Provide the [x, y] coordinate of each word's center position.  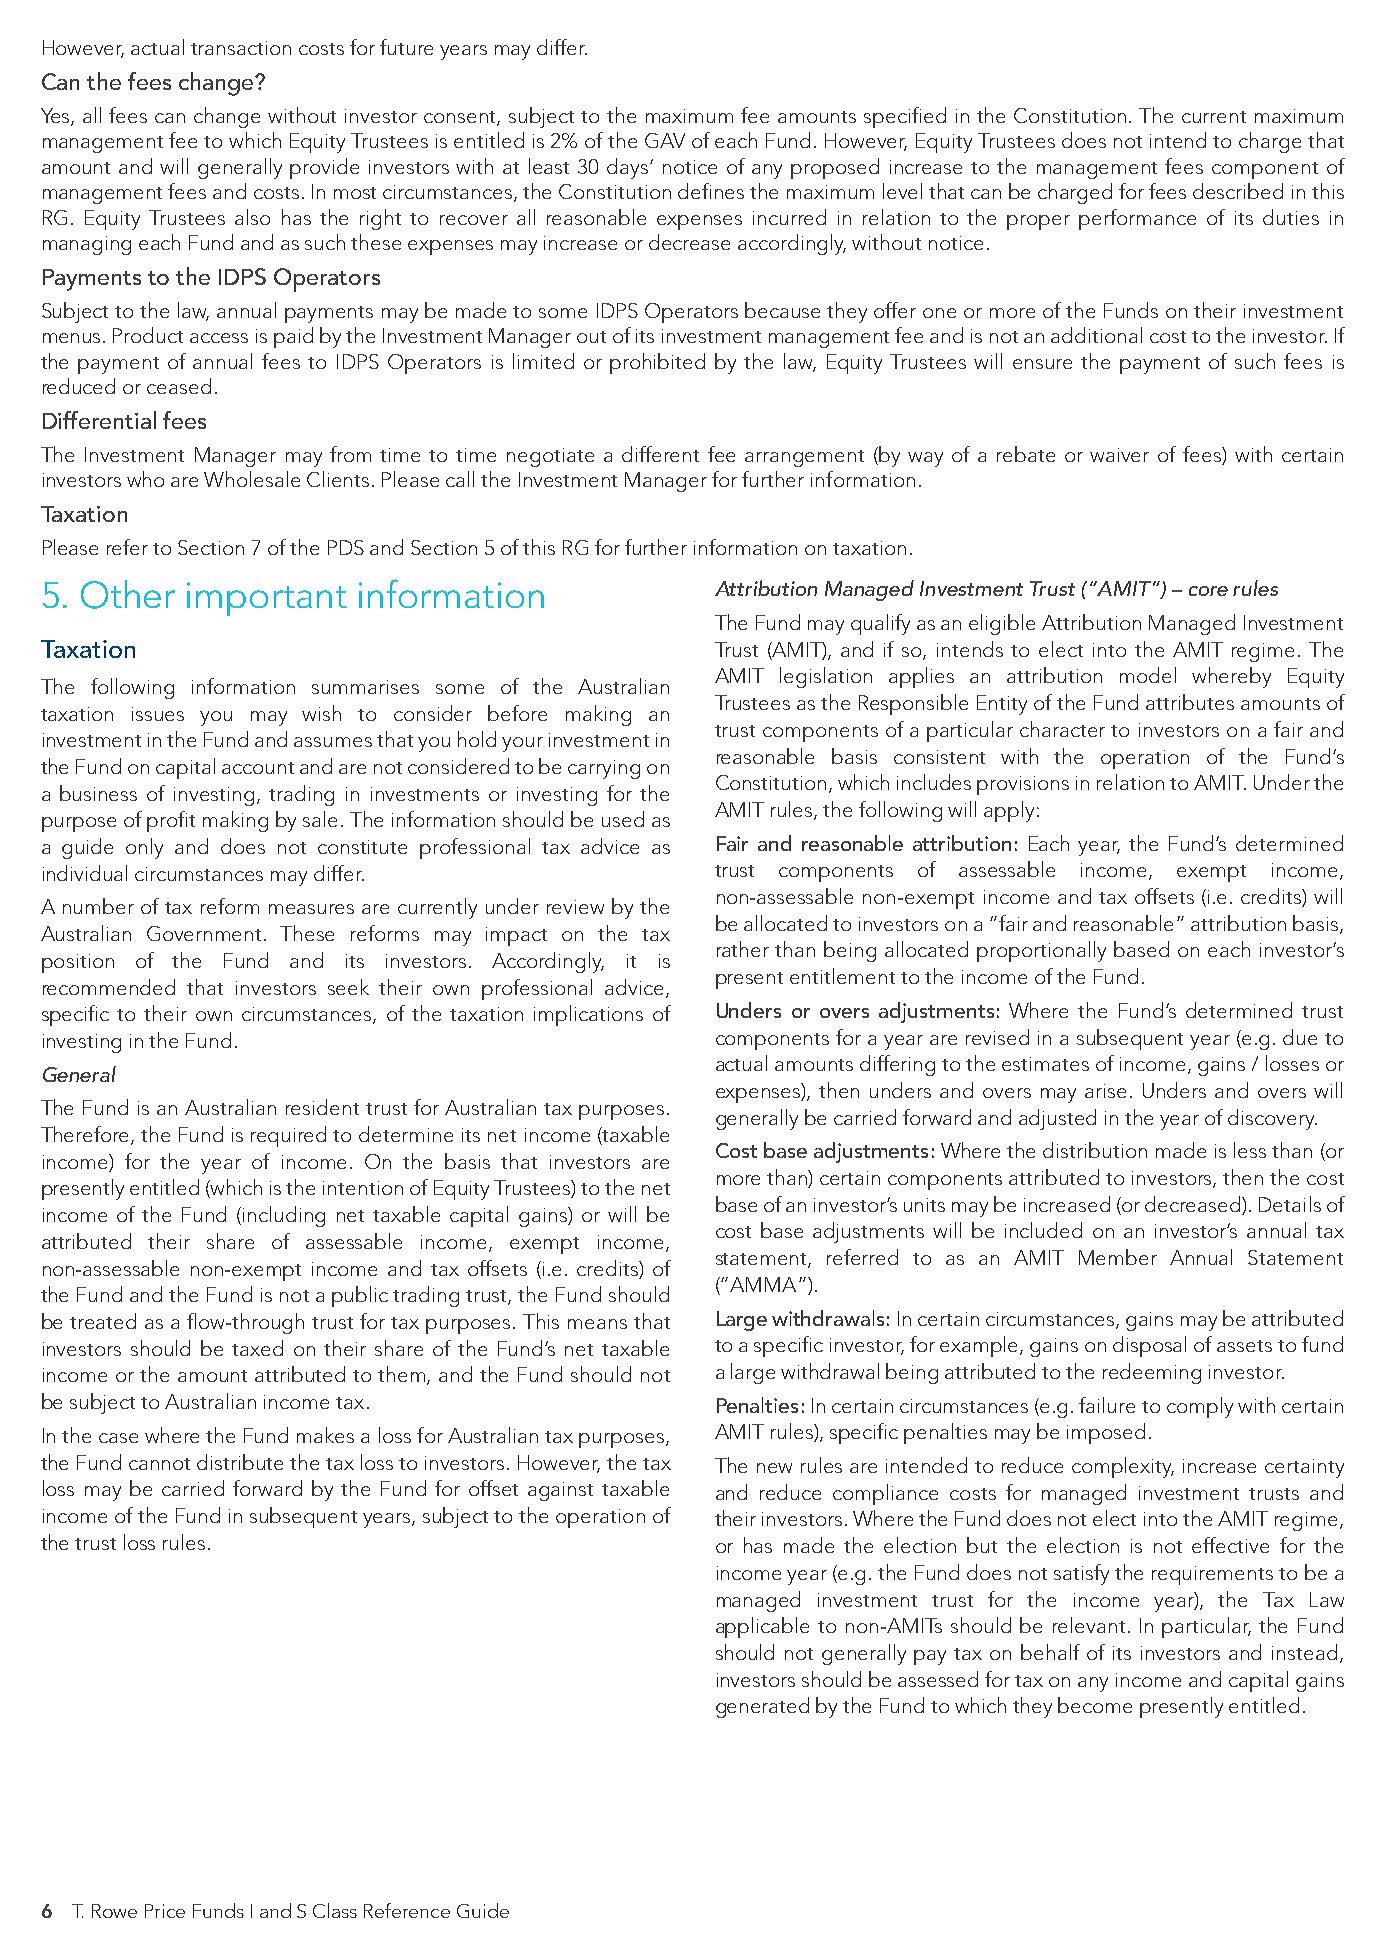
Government [206, 933]
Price [165, 1911]
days [629, 168]
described [1238, 191]
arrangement [804, 458]
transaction [241, 48]
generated [762, 1707]
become [1095, 1705]
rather [743, 949]
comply [1200, 1407]
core [1208, 591]
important [267, 599]
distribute [240, 1462]
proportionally [1041, 951]
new [774, 1468]
